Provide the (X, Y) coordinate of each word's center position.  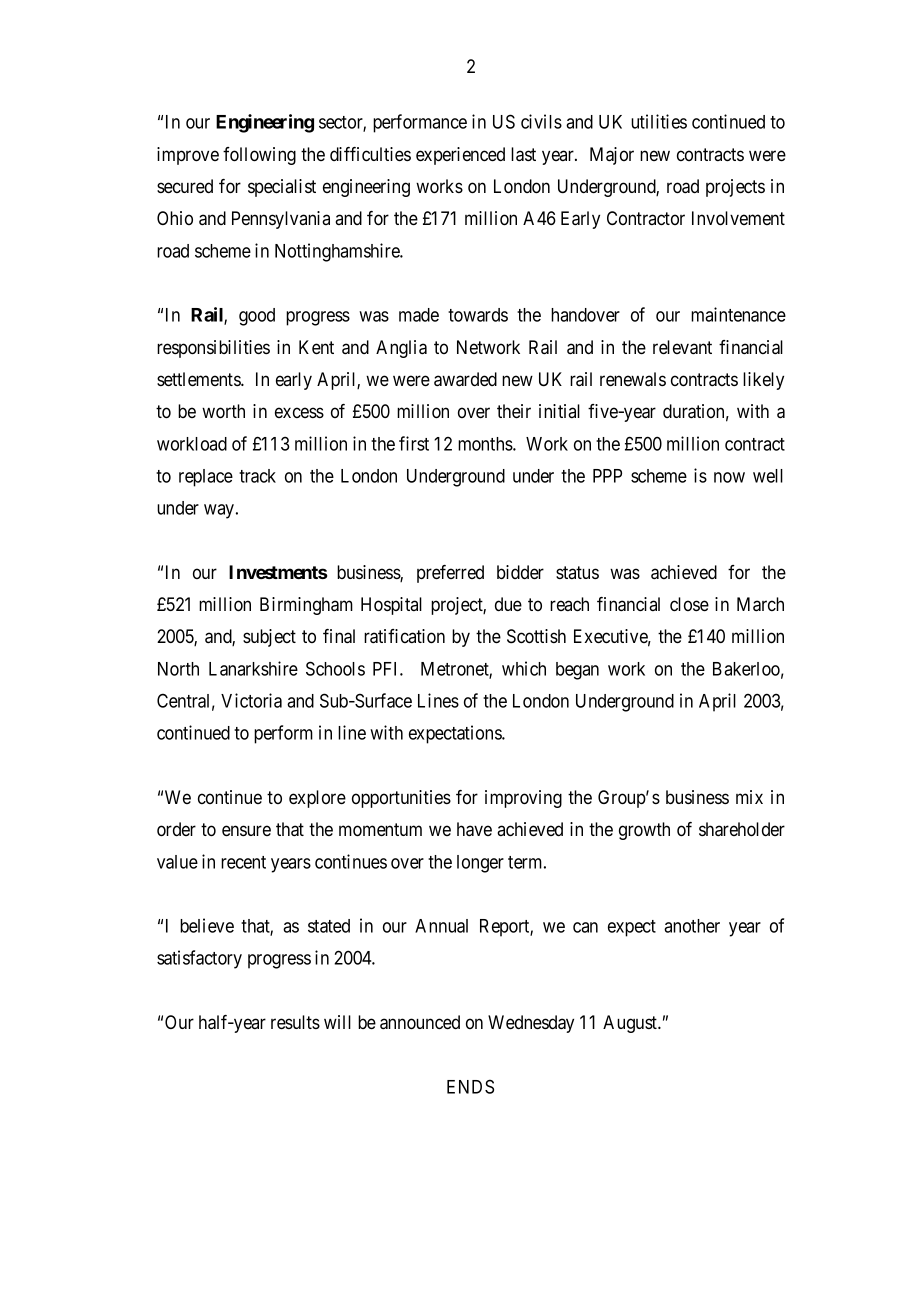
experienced (460, 156)
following (259, 156)
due (508, 604)
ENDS (470, 1086)
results (295, 1022)
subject (269, 638)
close (689, 604)
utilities (659, 121)
